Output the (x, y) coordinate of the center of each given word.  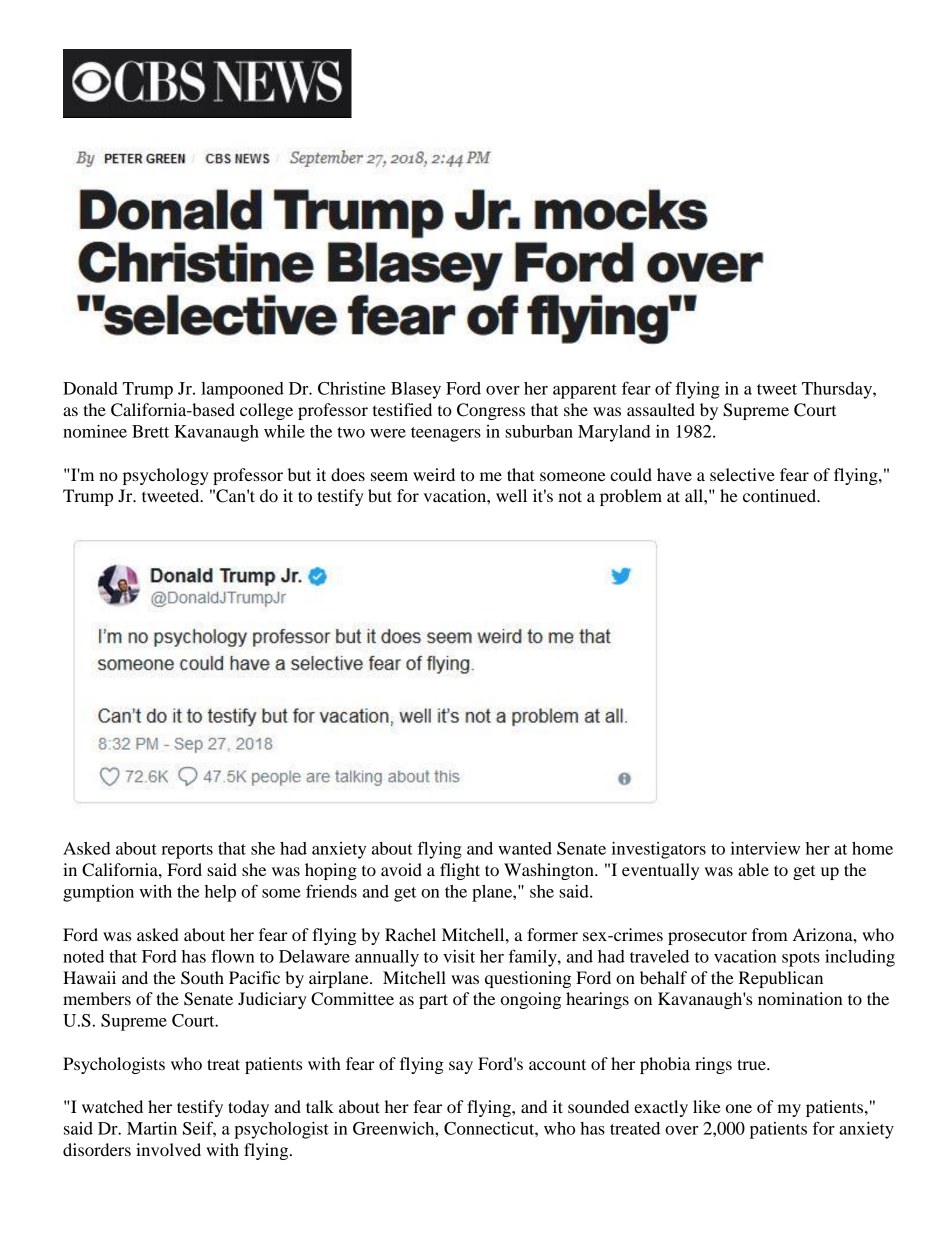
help (220, 893)
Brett (150, 431)
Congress (491, 411)
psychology (166, 476)
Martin (152, 1128)
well (511, 495)
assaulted (661, 409)
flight (460, 871)
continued (780, 495)
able (753, 869)
